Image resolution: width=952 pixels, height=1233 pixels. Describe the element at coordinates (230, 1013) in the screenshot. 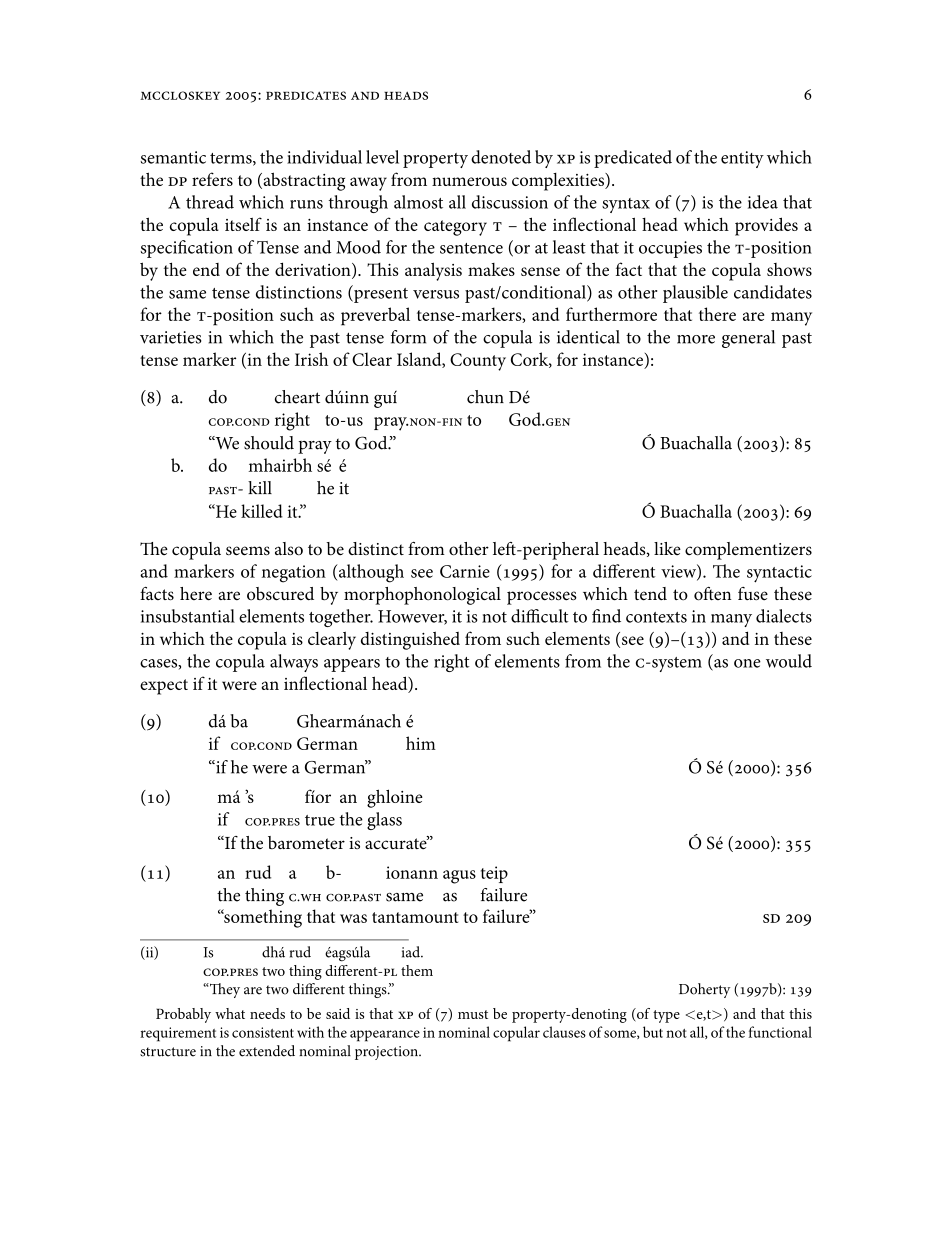

I see `what` at that location.
